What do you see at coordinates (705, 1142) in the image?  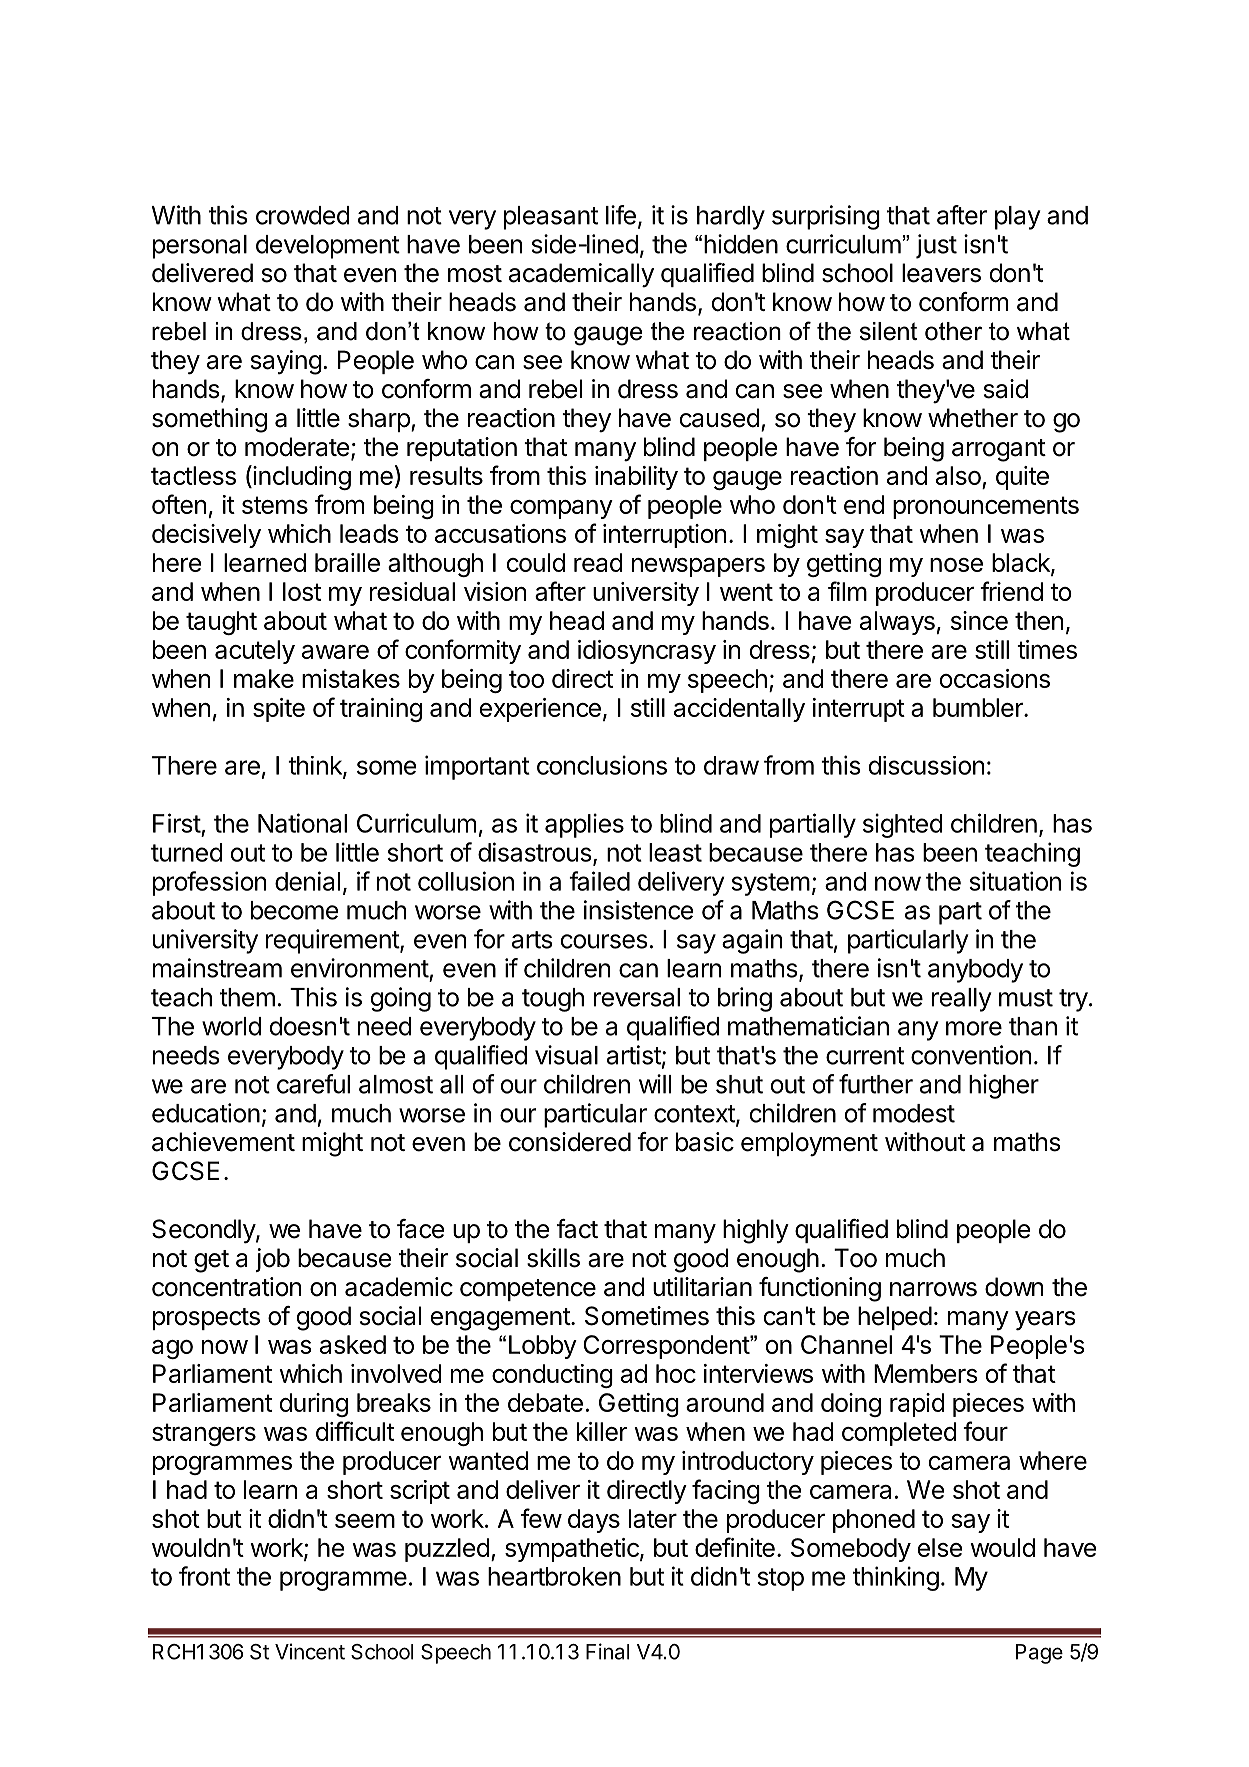 I see `basic` at bounding box center [705, 1142].
